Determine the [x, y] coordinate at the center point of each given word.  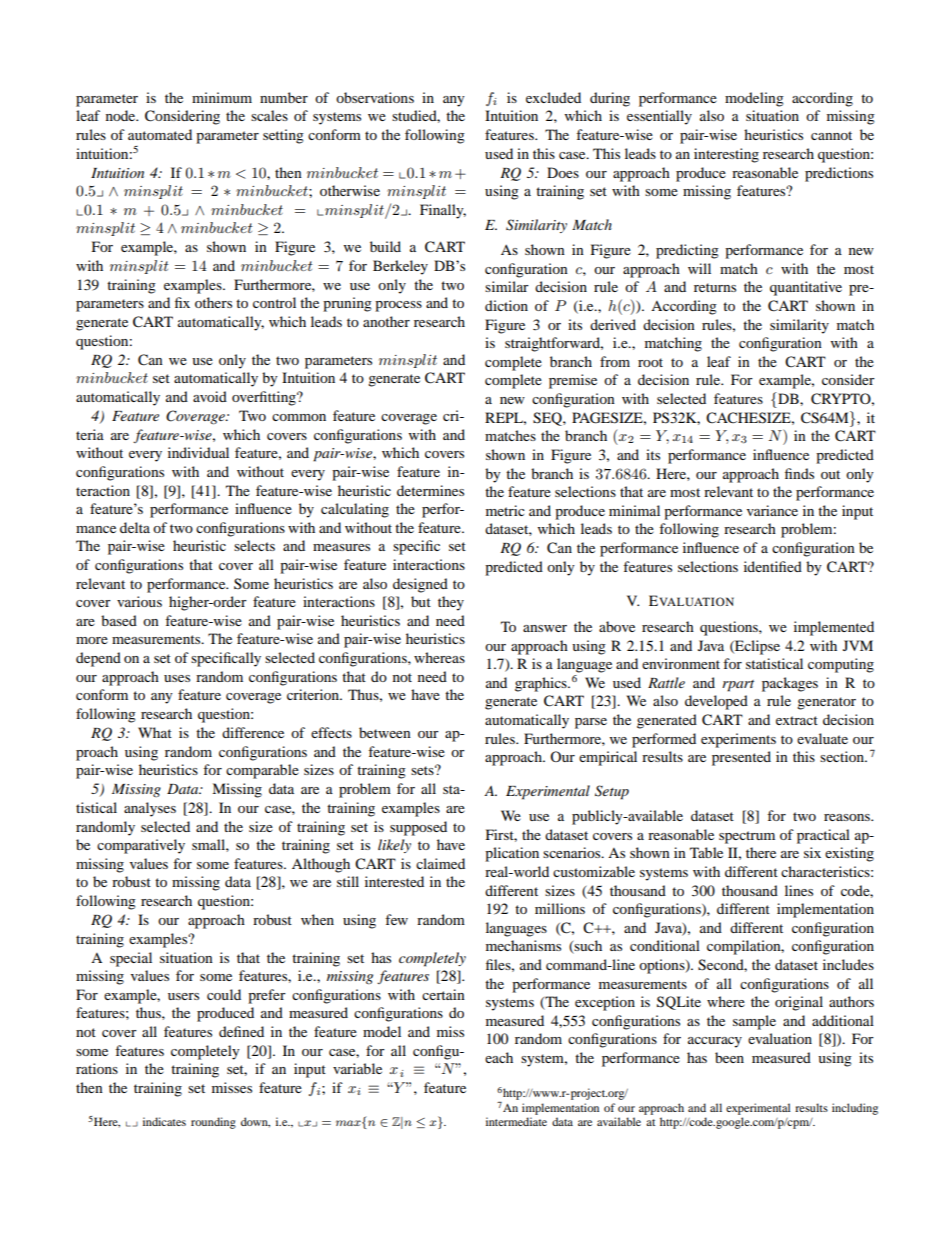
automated [160, 134]
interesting [726, 155]
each [499, 1057]
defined [241, 1031]
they [451, 603]
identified [773, 566]
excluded [553, 97]
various [139, 601]
